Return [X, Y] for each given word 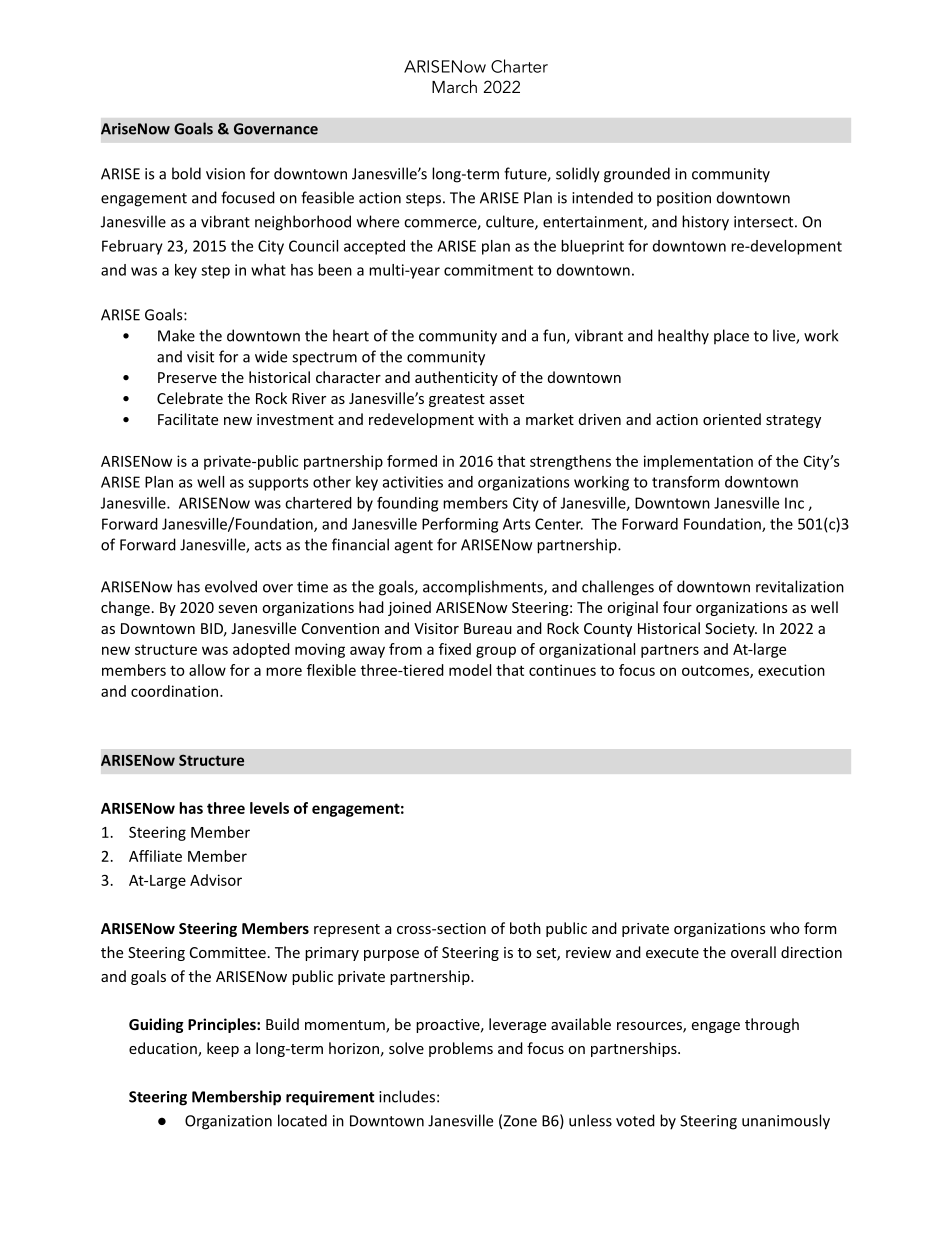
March [454, 86]
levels [269, 808]
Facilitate [188, 419]
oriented [732, 419]
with [493, 419]
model [470, 670]
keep [223, 1049]
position [684, 199]
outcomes [716, 671]
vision [225, 174]
